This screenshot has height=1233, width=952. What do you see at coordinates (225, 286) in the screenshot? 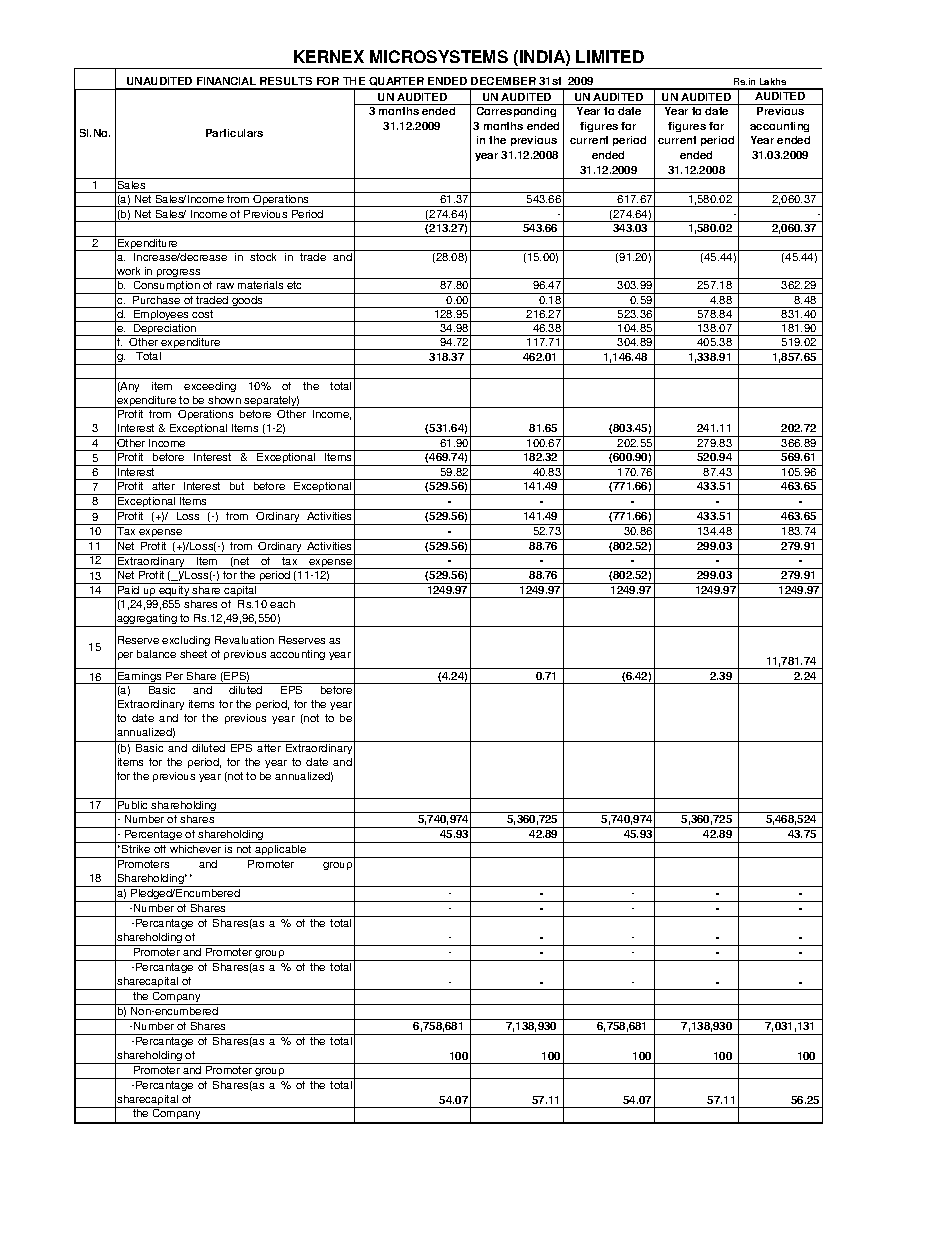
I see `raw` at bounding box center [225, 286].
